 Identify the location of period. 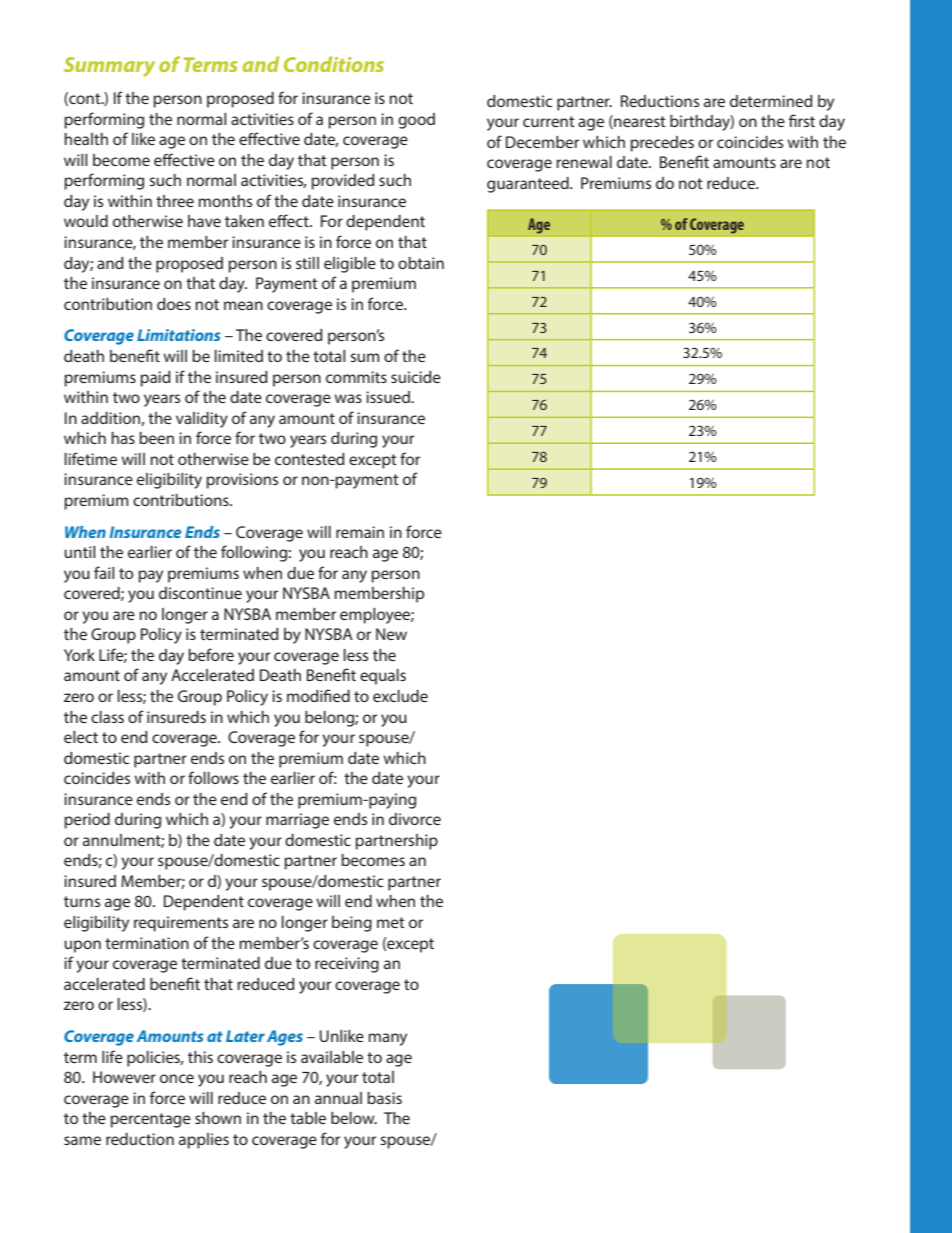
(87, 821).
